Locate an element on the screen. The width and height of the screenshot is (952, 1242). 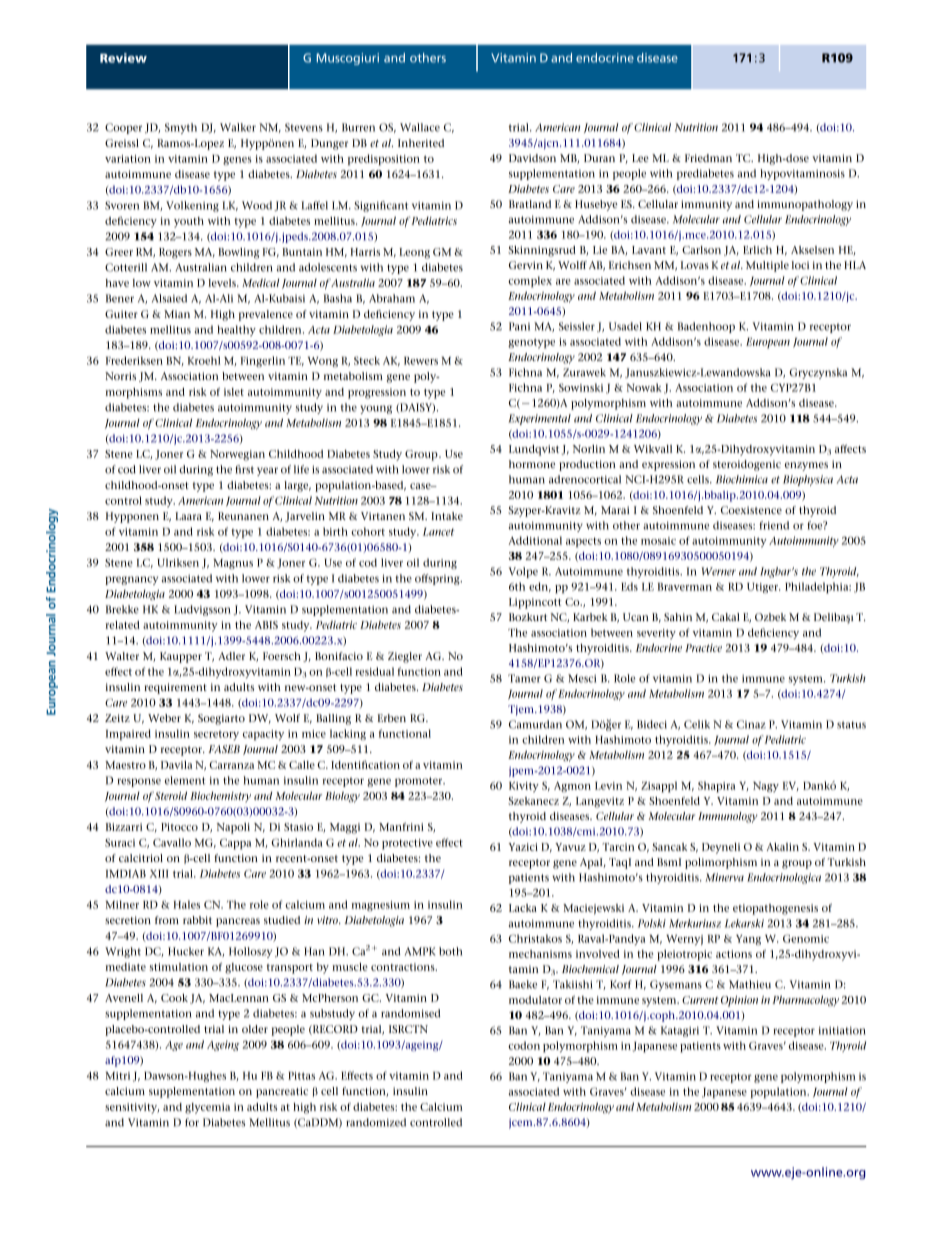
for is located at coordinates (192, 1122).
